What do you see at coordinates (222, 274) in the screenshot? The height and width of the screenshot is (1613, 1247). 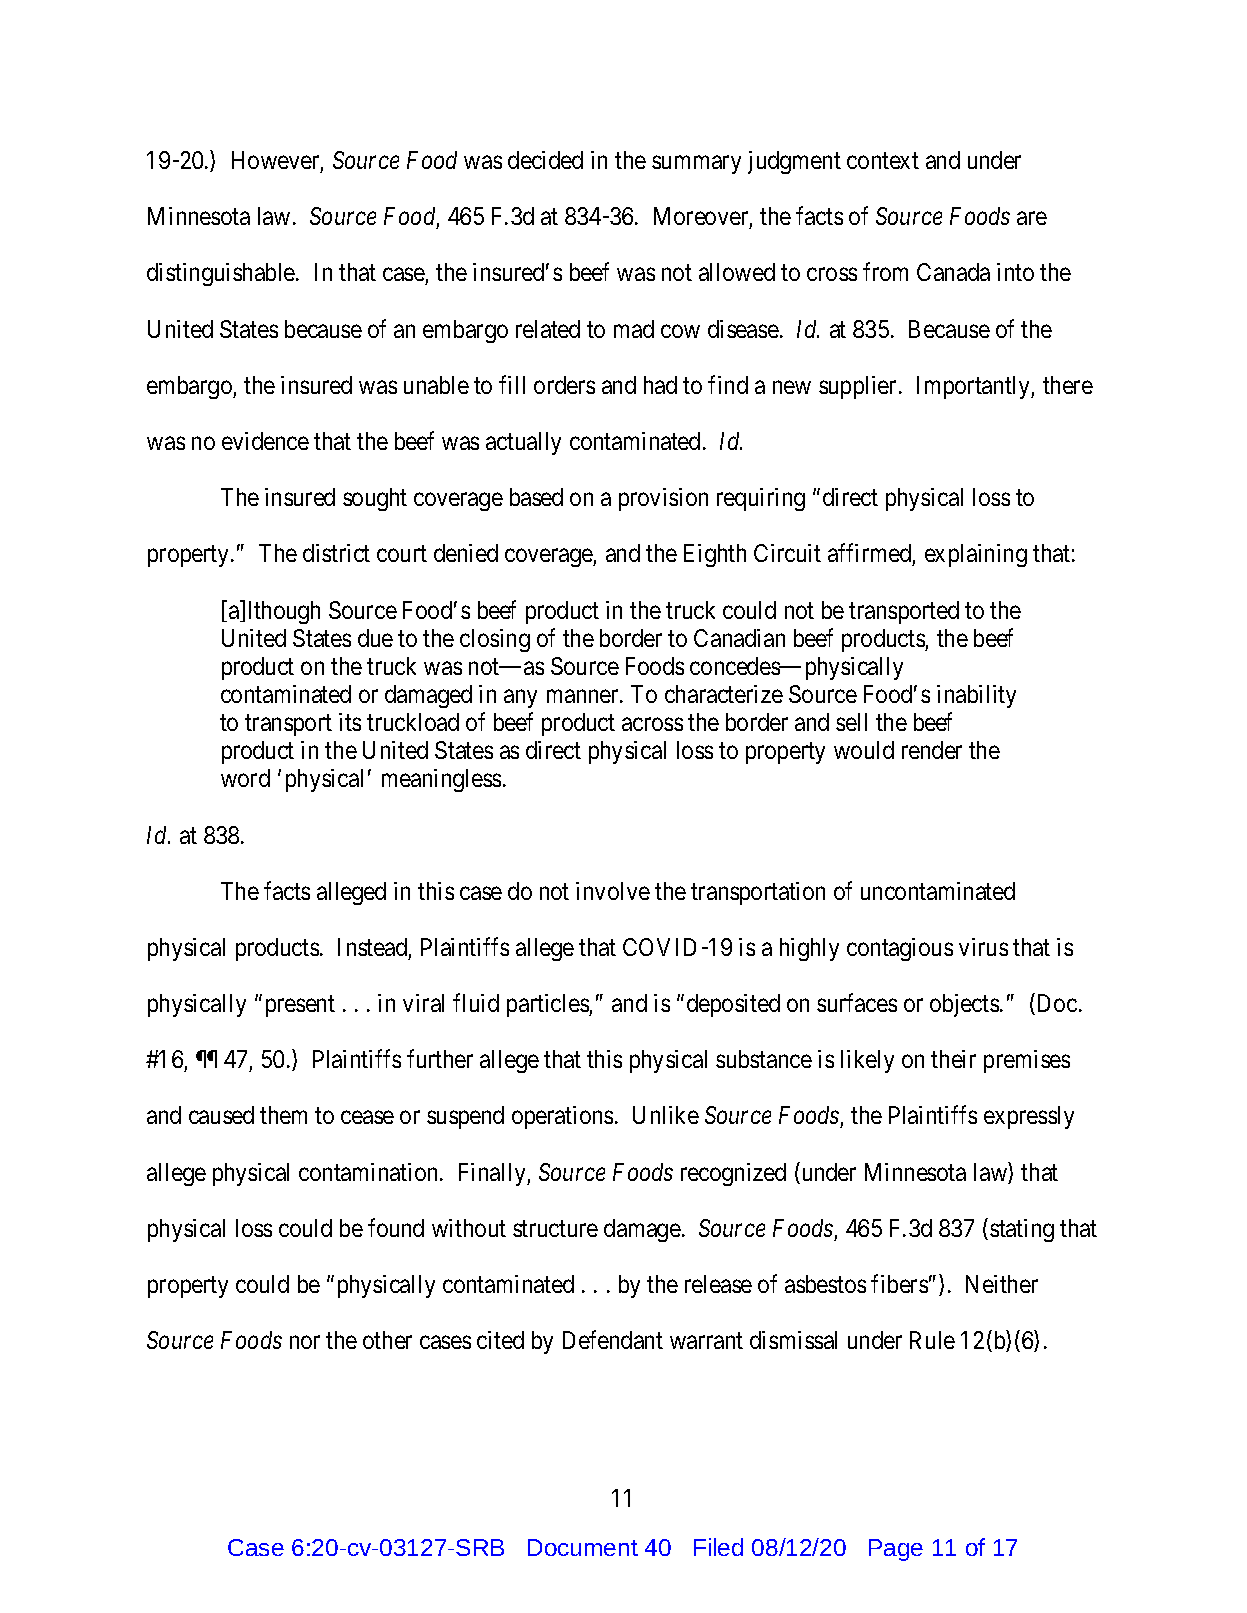 I see `distinguishable` at bounding box center [222, 274].
